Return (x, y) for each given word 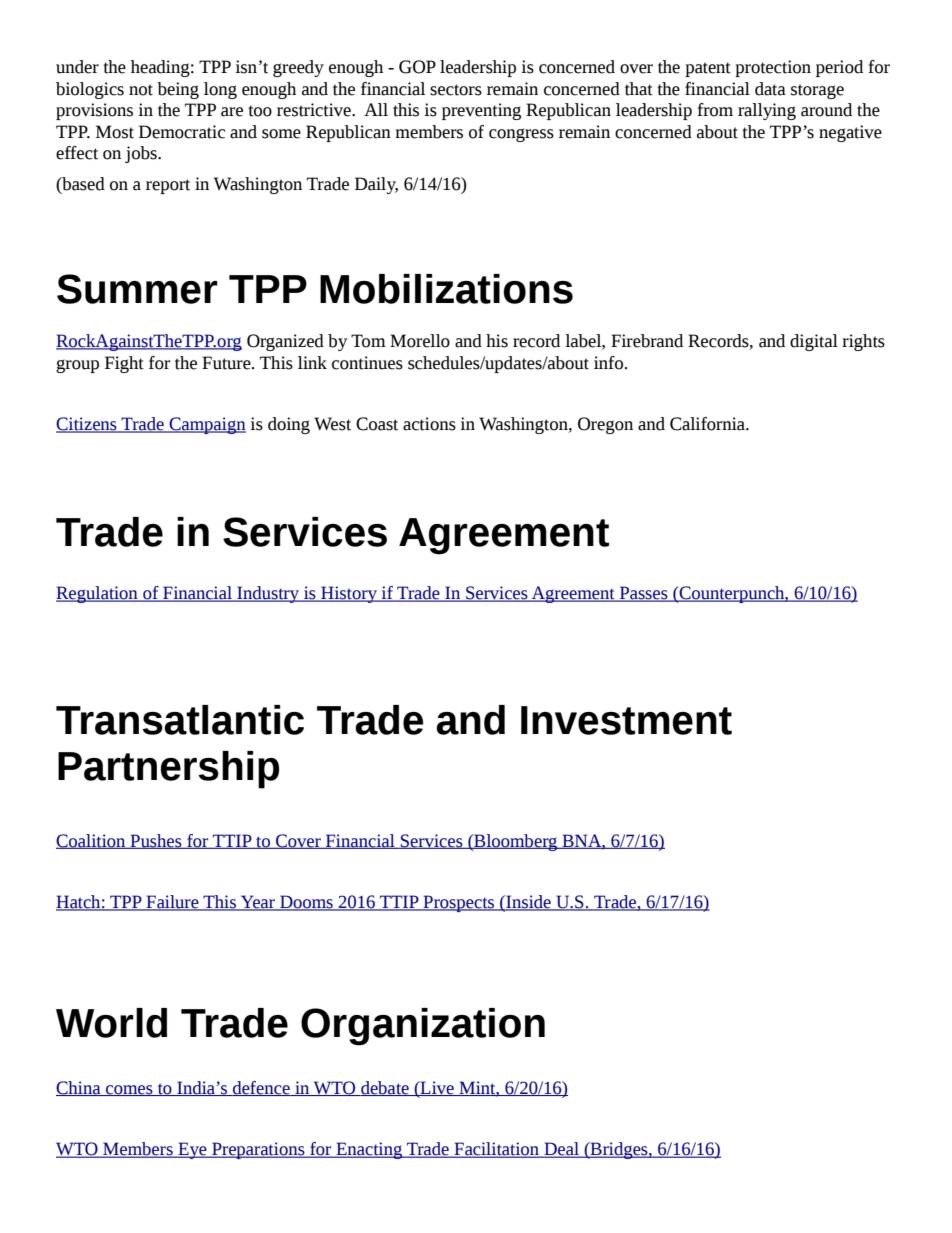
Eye (192, 1150)
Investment (626, 720)
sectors (456, 90)
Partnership (168, 770)
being (178, 90)
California (708, 424)
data (770, 89)
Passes (644, 594)
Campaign (206, 425)
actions (429, 424)
